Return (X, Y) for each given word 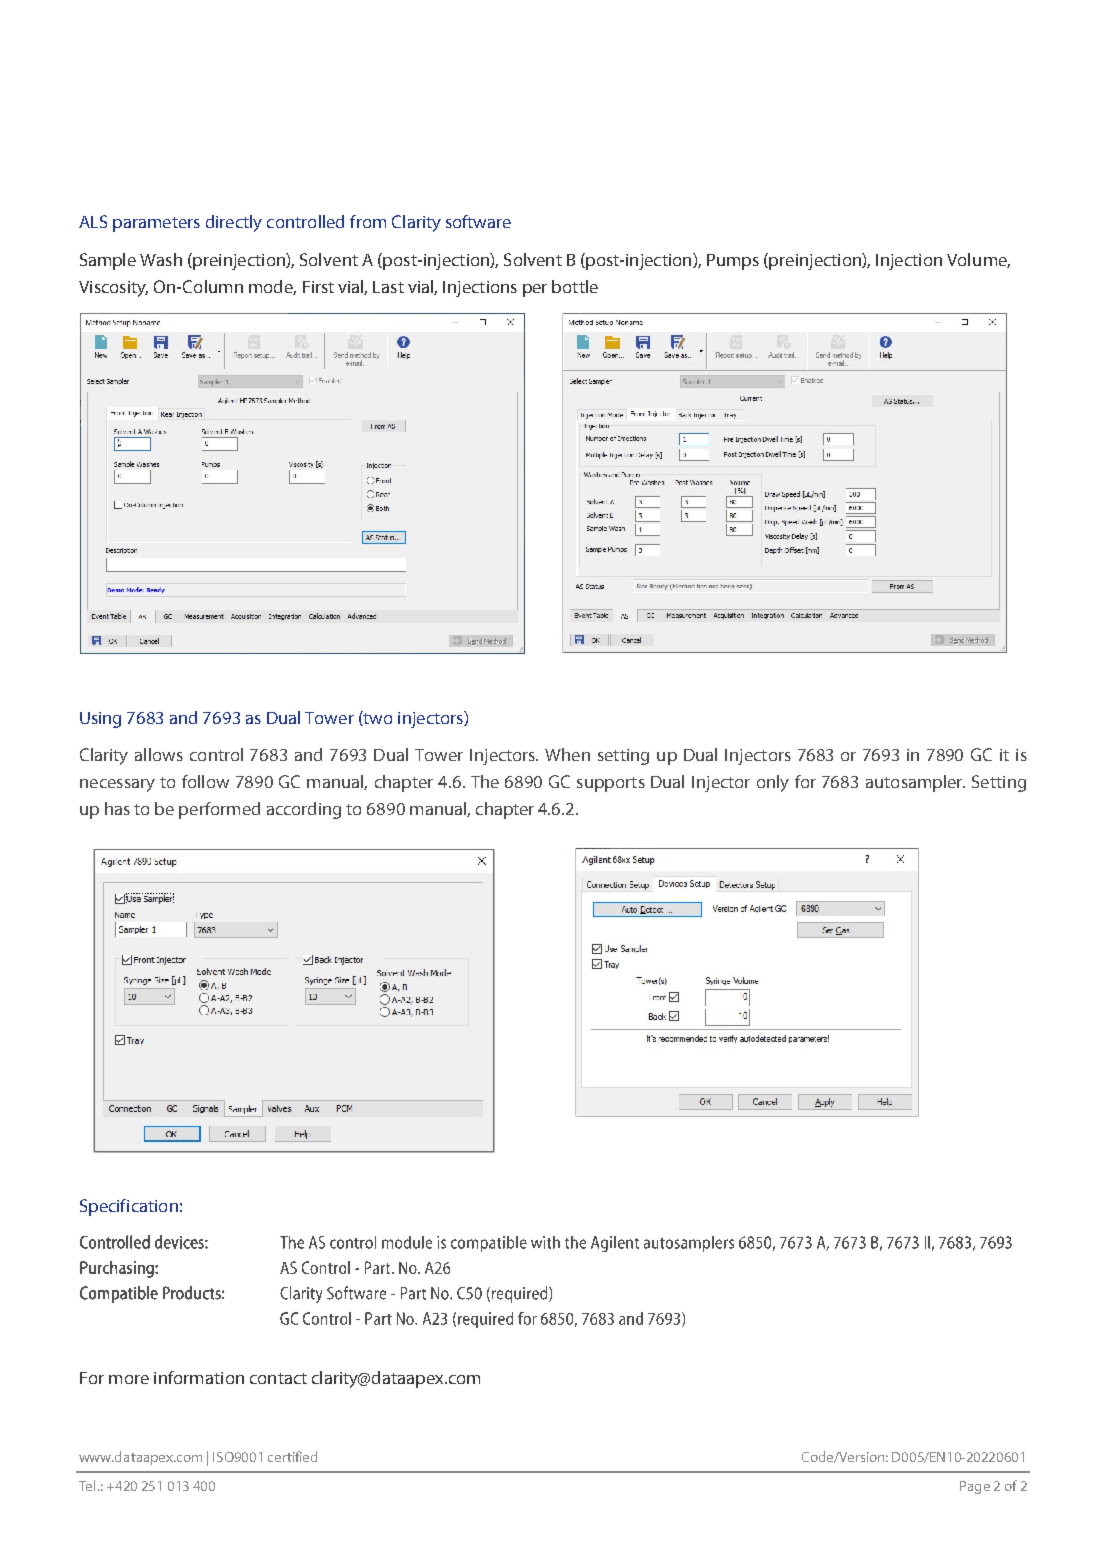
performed (219, 810)
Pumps (733, 262)
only (773, 783)
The (485, 781)
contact (278, 1378)
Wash (161, 259)
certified (292, 1456)
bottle (575, 286)
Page (975, 1487)
